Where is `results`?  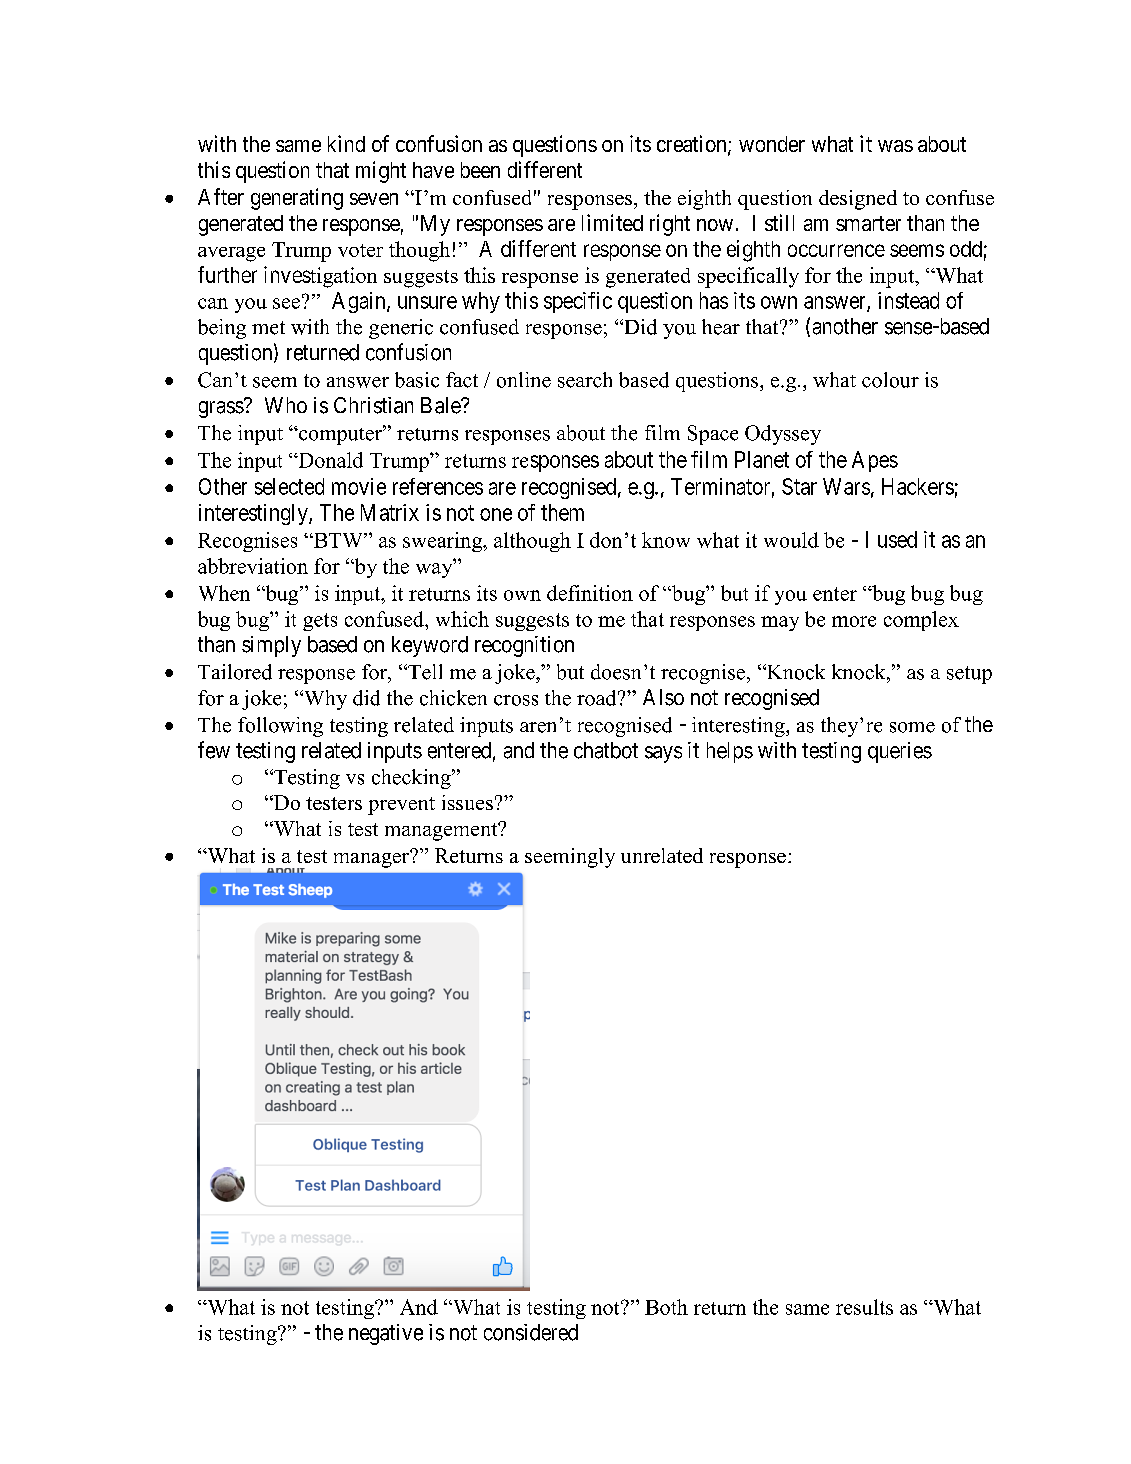
results is located at coordinates (864, 1307).
